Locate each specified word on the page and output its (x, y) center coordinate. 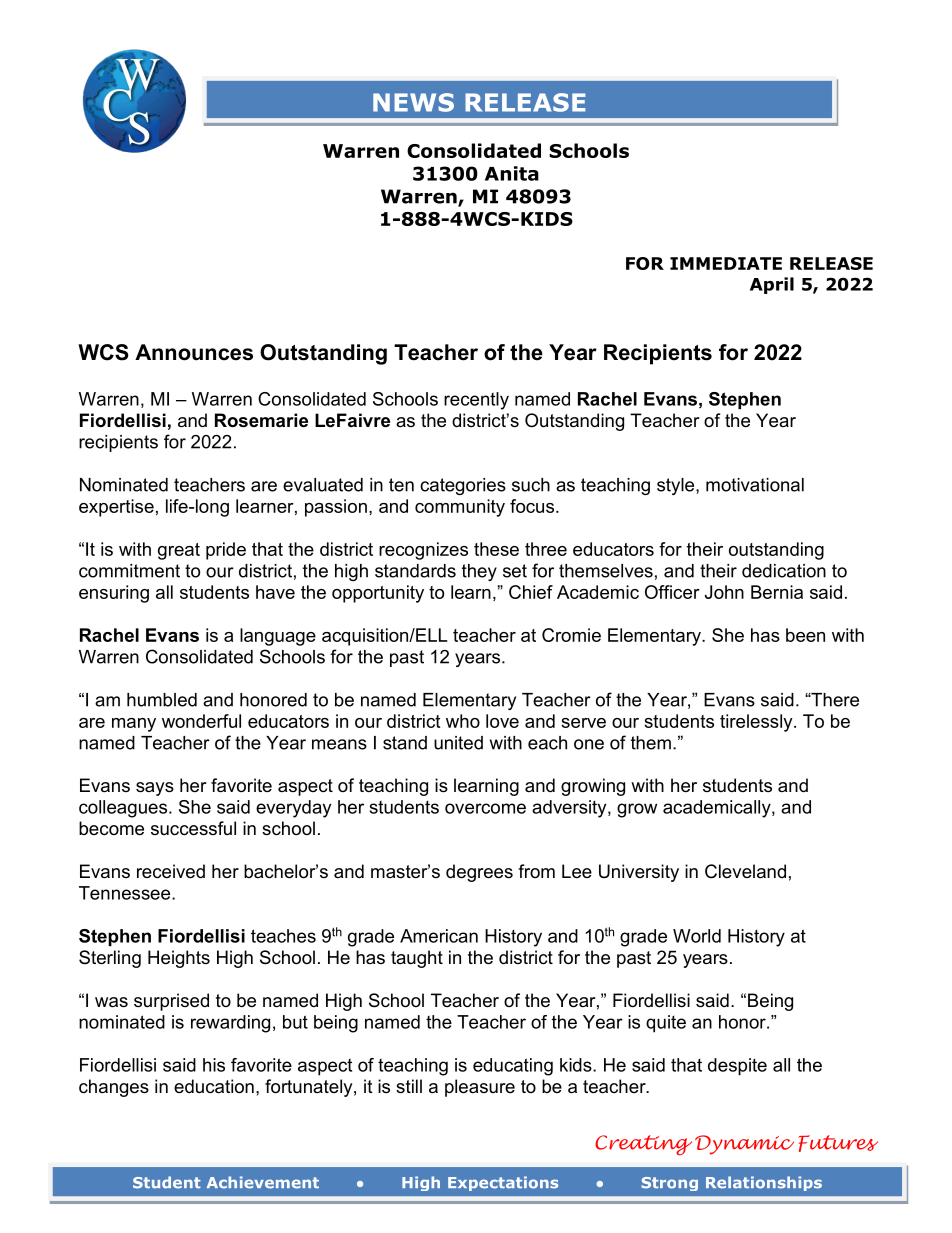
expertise (116, 508)
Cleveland (745, 871)
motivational (755, 485)
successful (193, 828)
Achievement (263, 1182)
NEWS (413, 102)
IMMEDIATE (726, 263)
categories (463, 486)
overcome (485, 808)
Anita (512, 173)
